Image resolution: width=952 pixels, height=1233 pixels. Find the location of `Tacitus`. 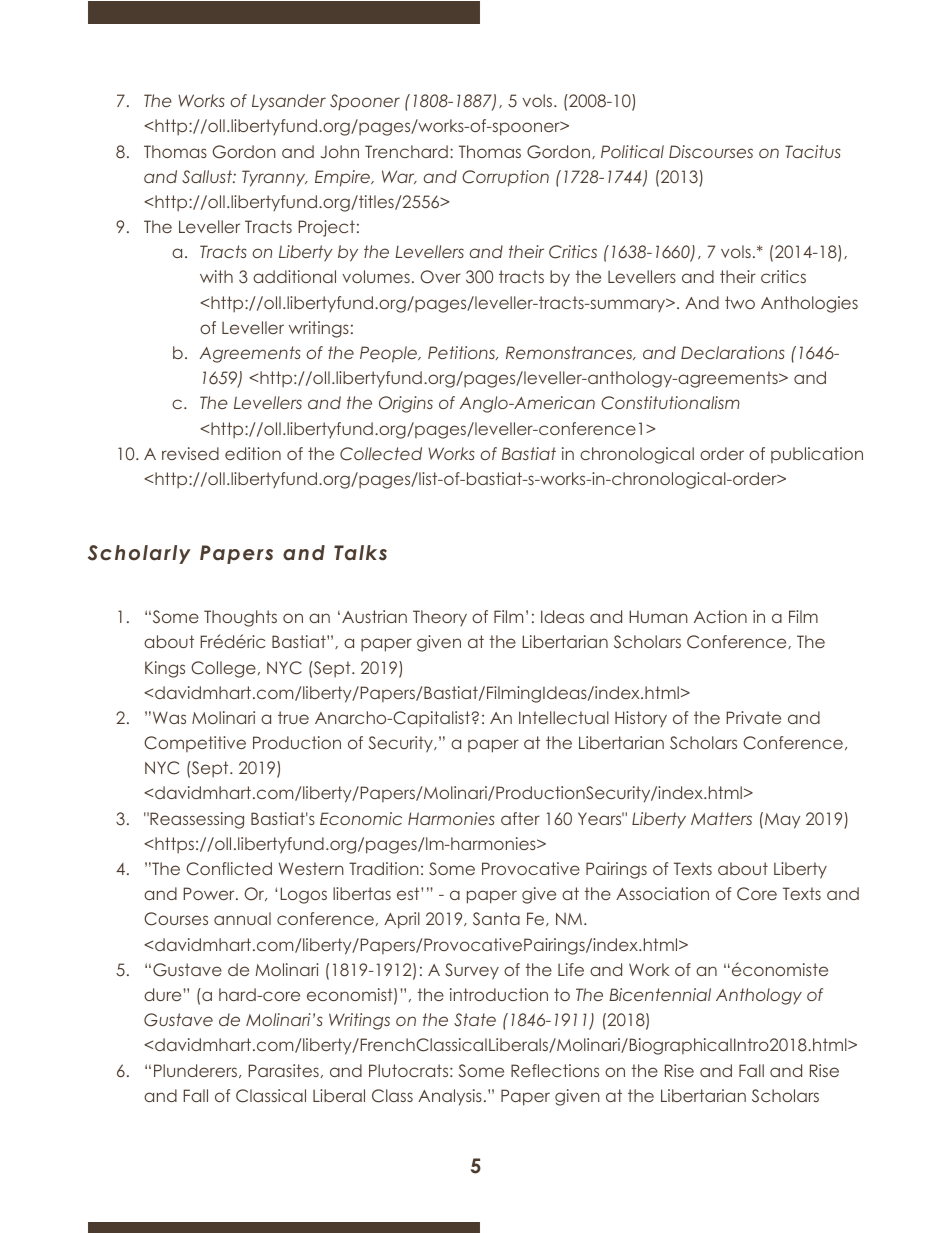

Tacitus is located at coordinates (812, 151).
